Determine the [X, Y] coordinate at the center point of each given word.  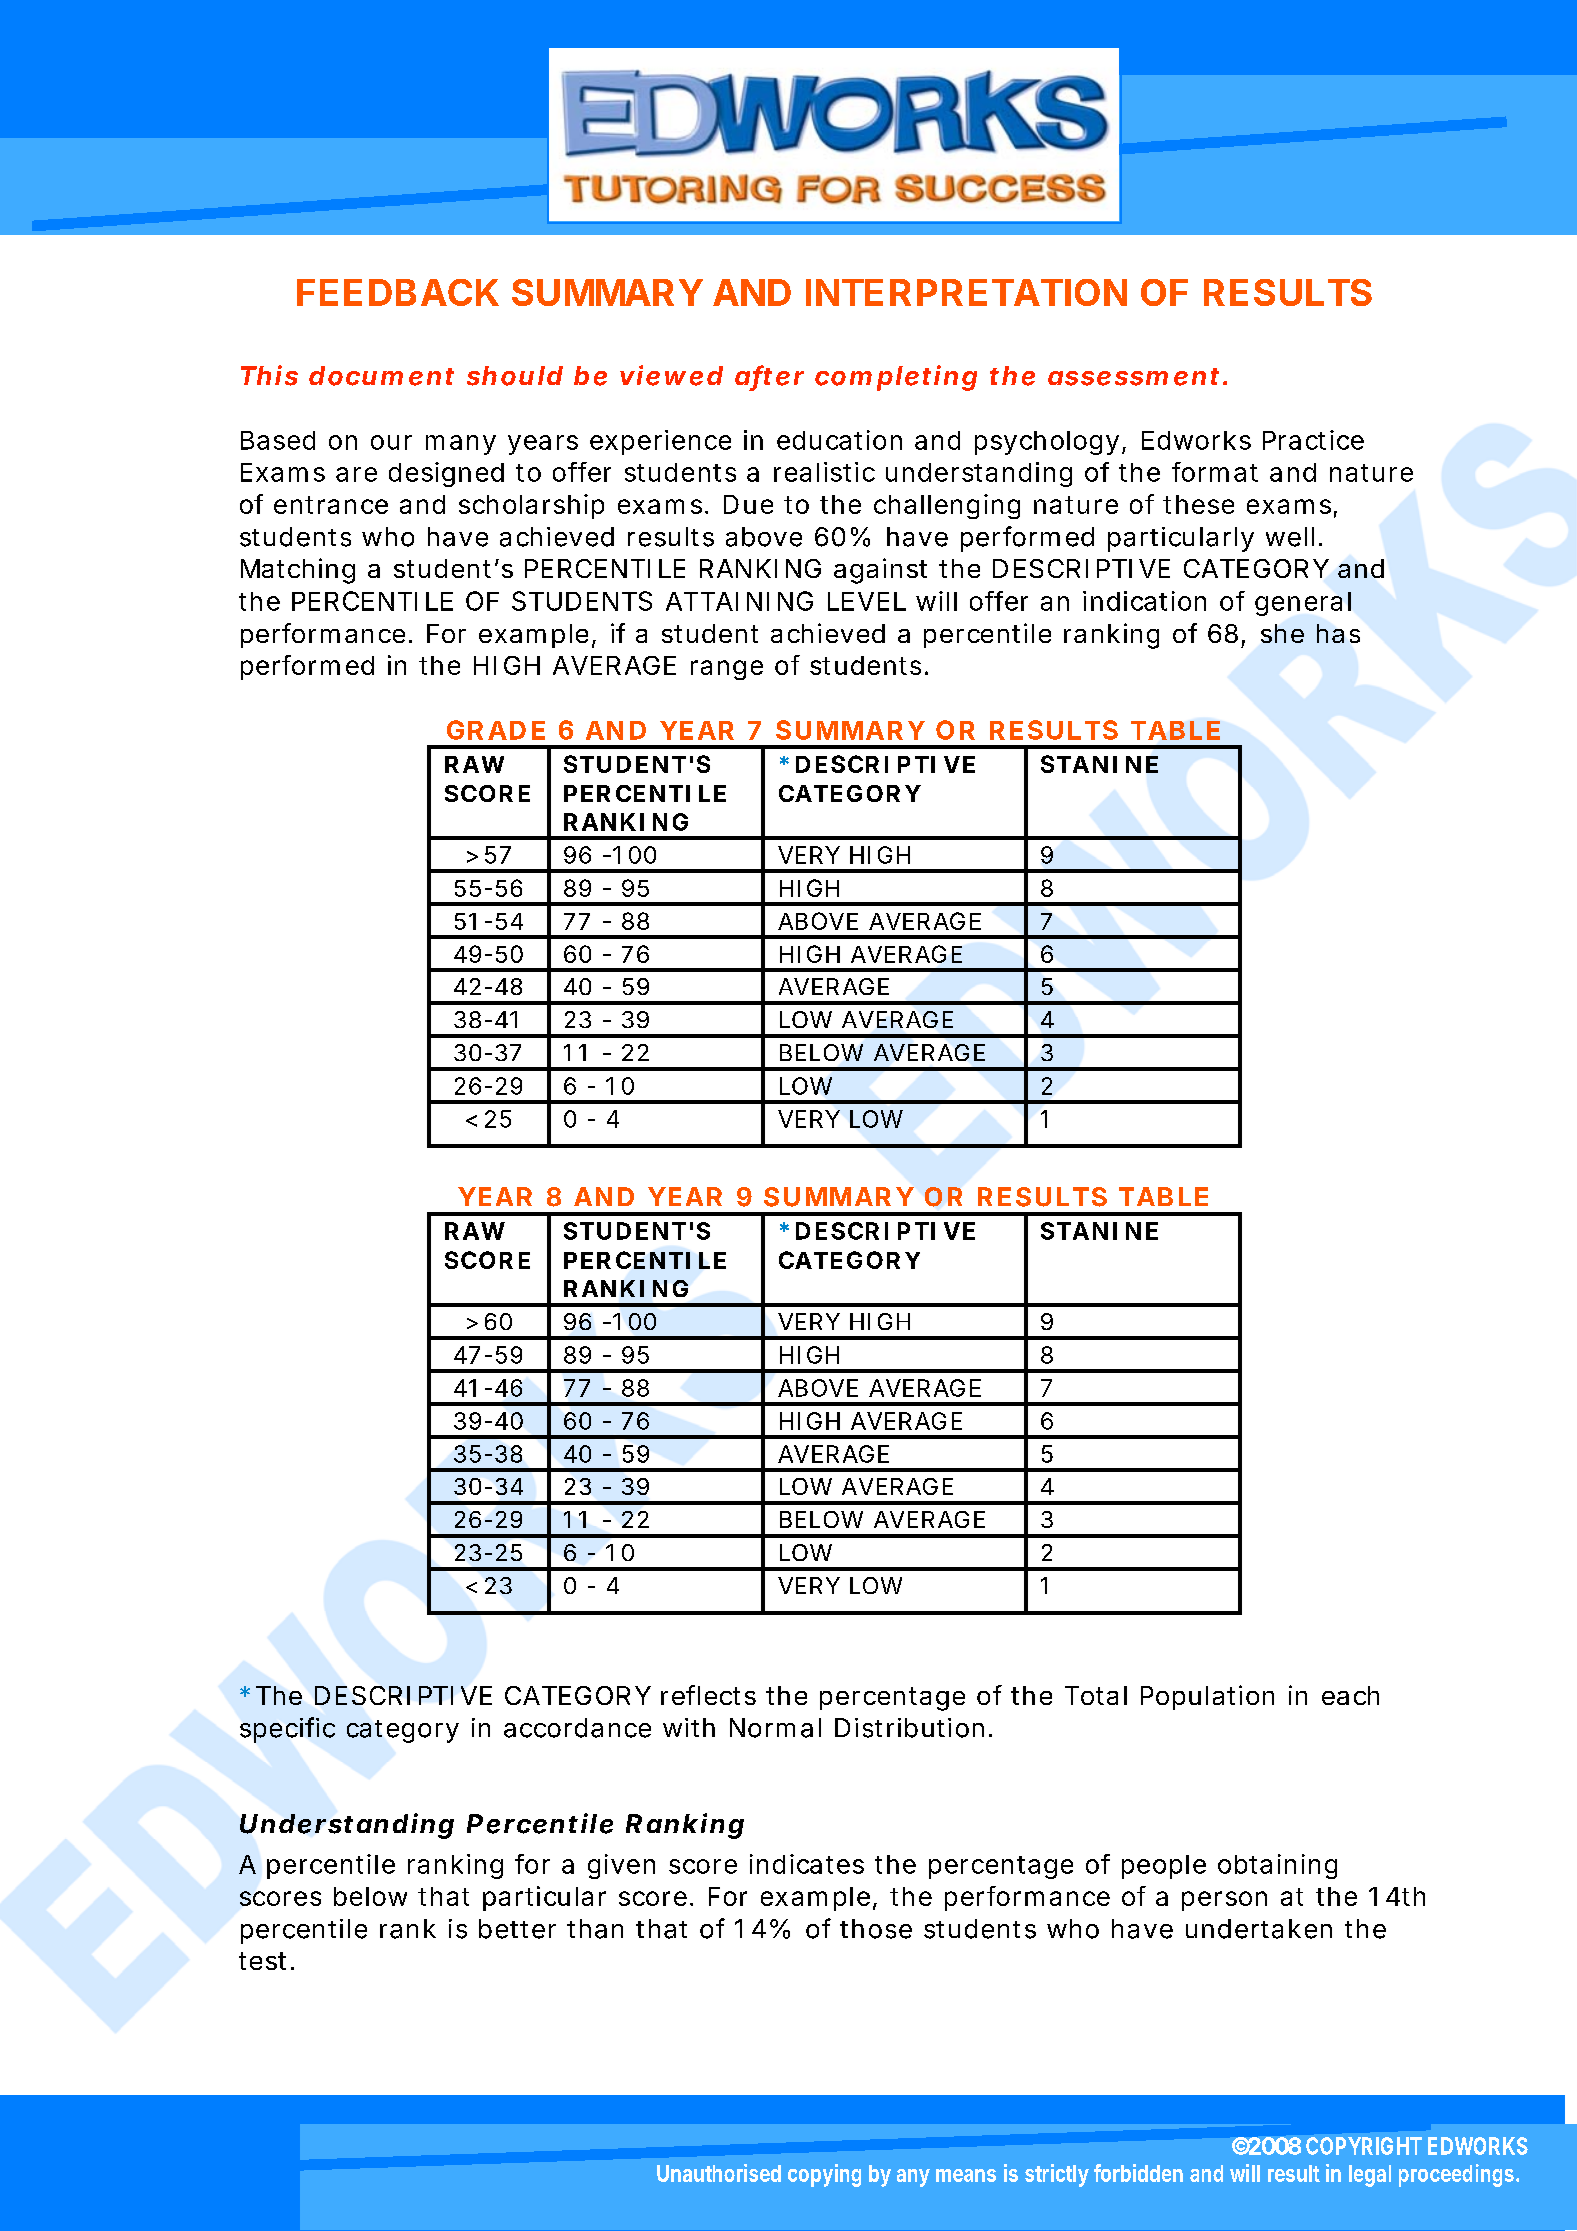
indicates [807, 1864]
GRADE [496, 730]
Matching [298, 571]
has [1338, 633]
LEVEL [867, 601]
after [769, 376]
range [727, 670]
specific [287, 1730]
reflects [708, 1695]
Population [1207, 1697]
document [381, 376]
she [1282, 633]
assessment [1133, 377]
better [517, 1929]
